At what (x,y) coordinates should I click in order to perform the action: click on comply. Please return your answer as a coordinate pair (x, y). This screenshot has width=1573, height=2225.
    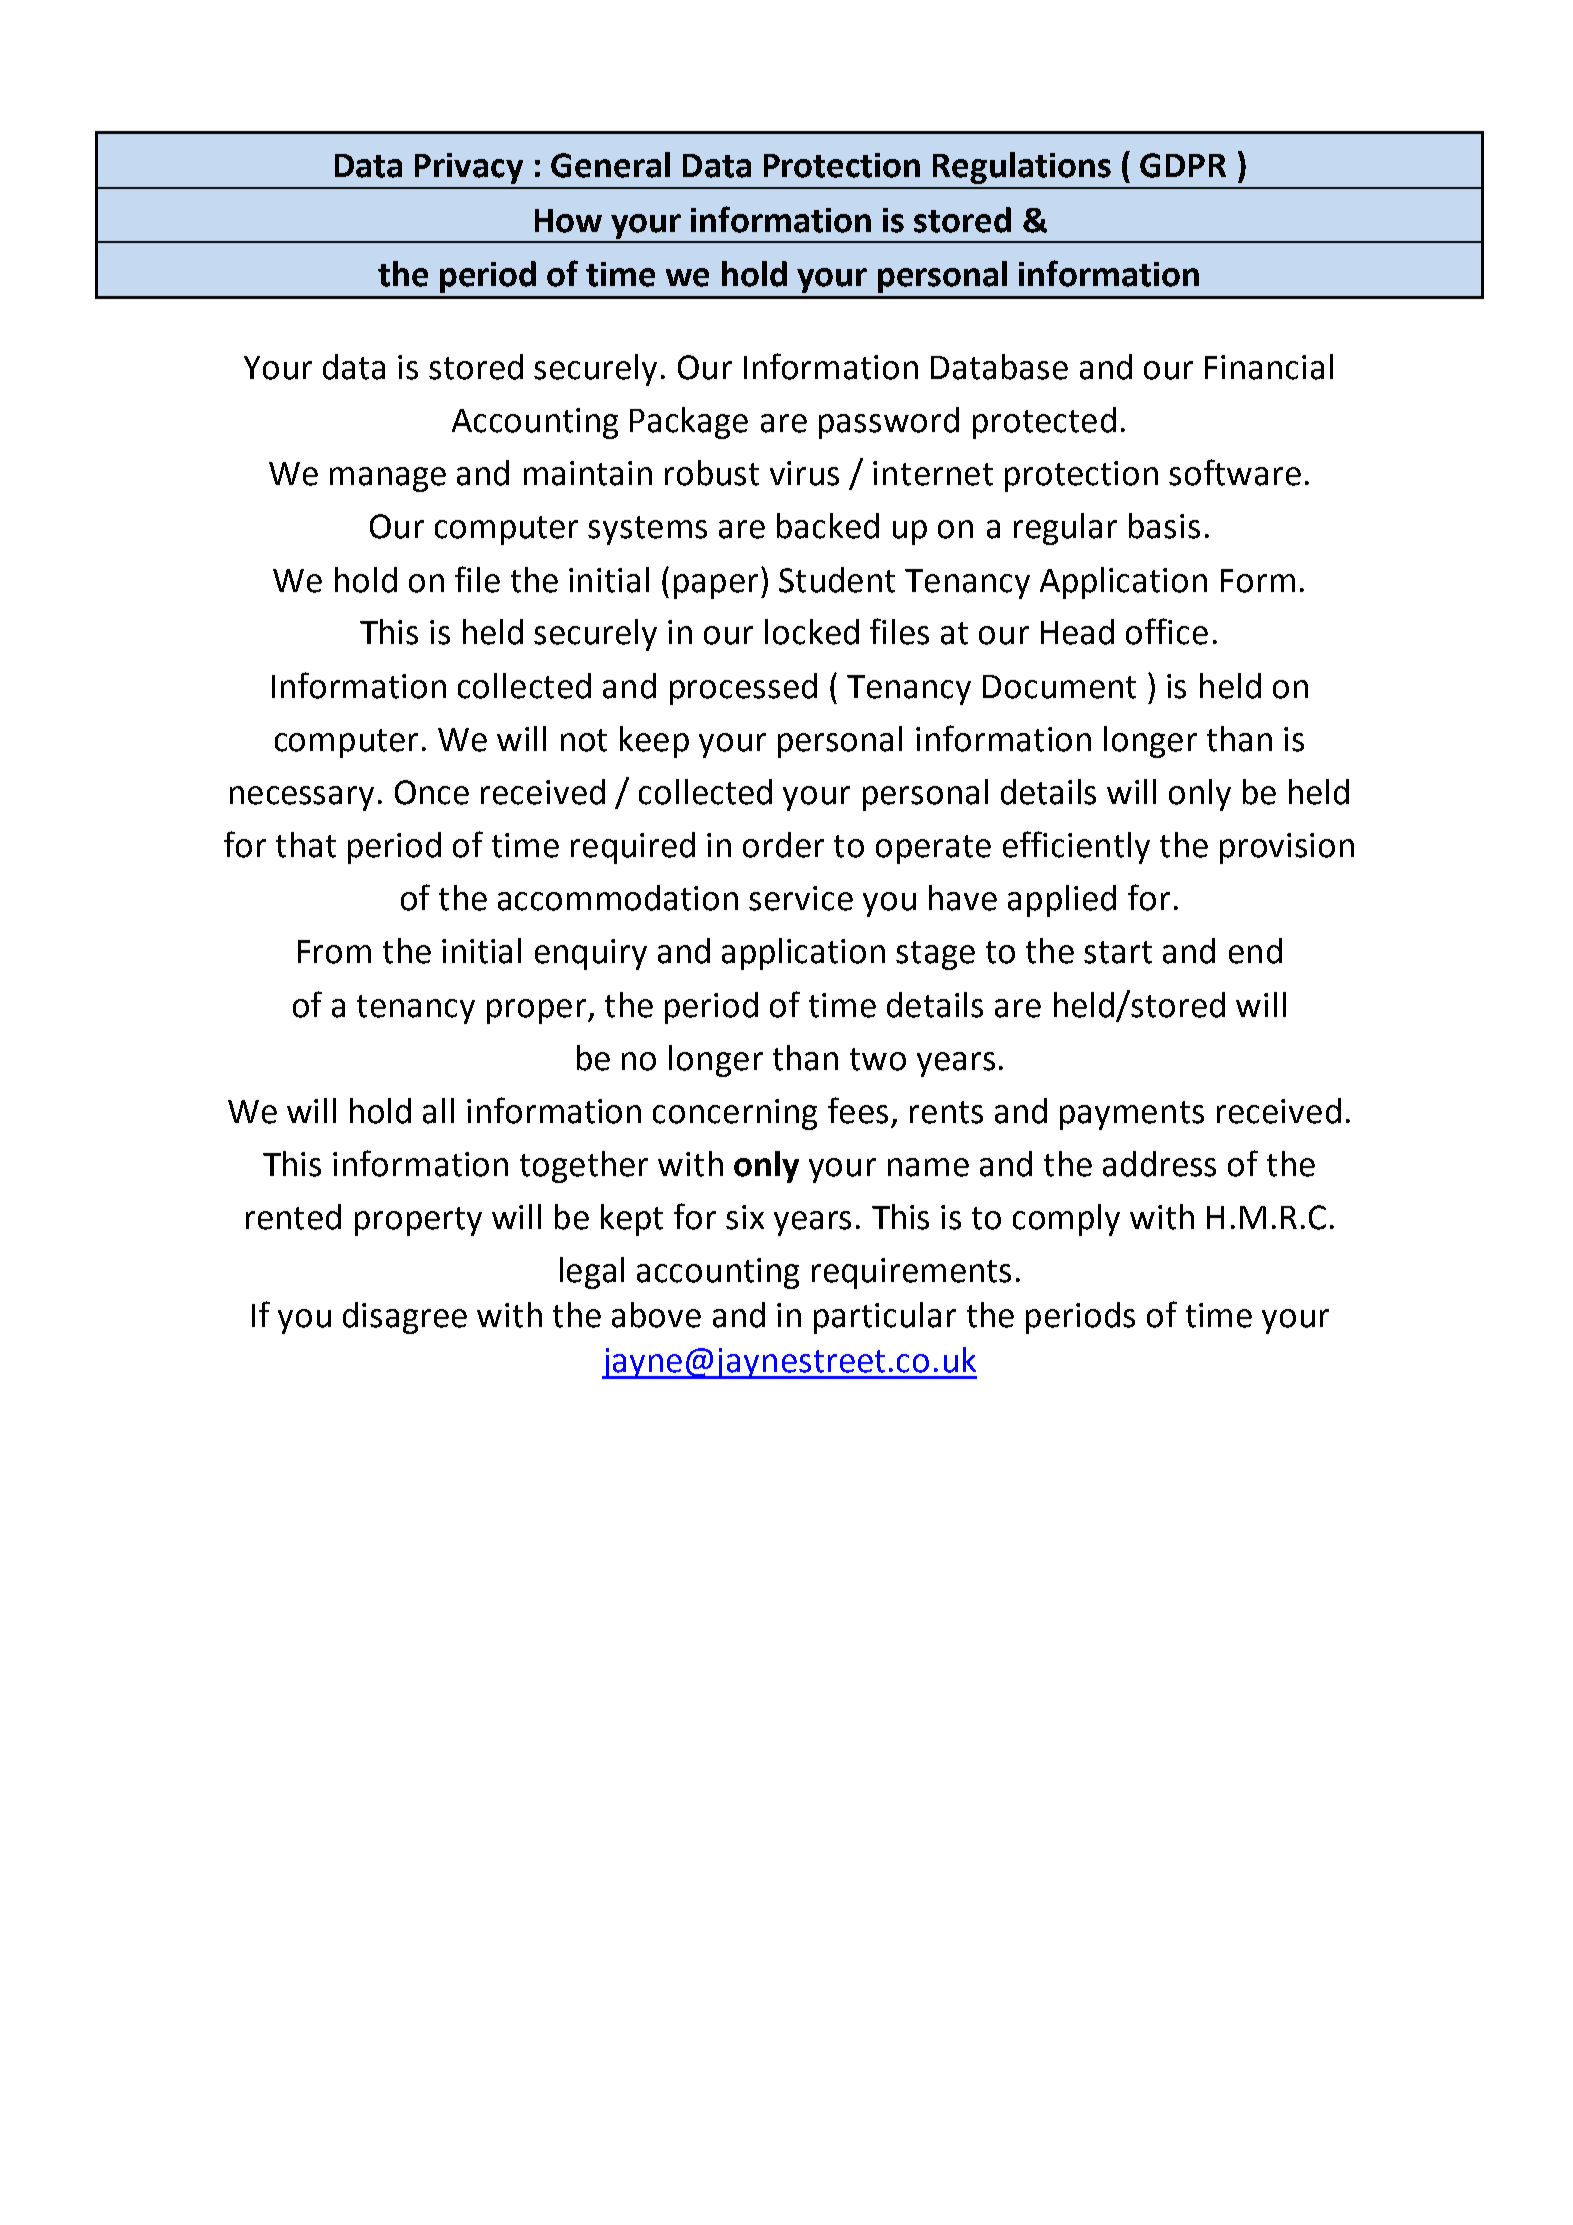
    Looking at the image, I should click on (1066, 1220).
